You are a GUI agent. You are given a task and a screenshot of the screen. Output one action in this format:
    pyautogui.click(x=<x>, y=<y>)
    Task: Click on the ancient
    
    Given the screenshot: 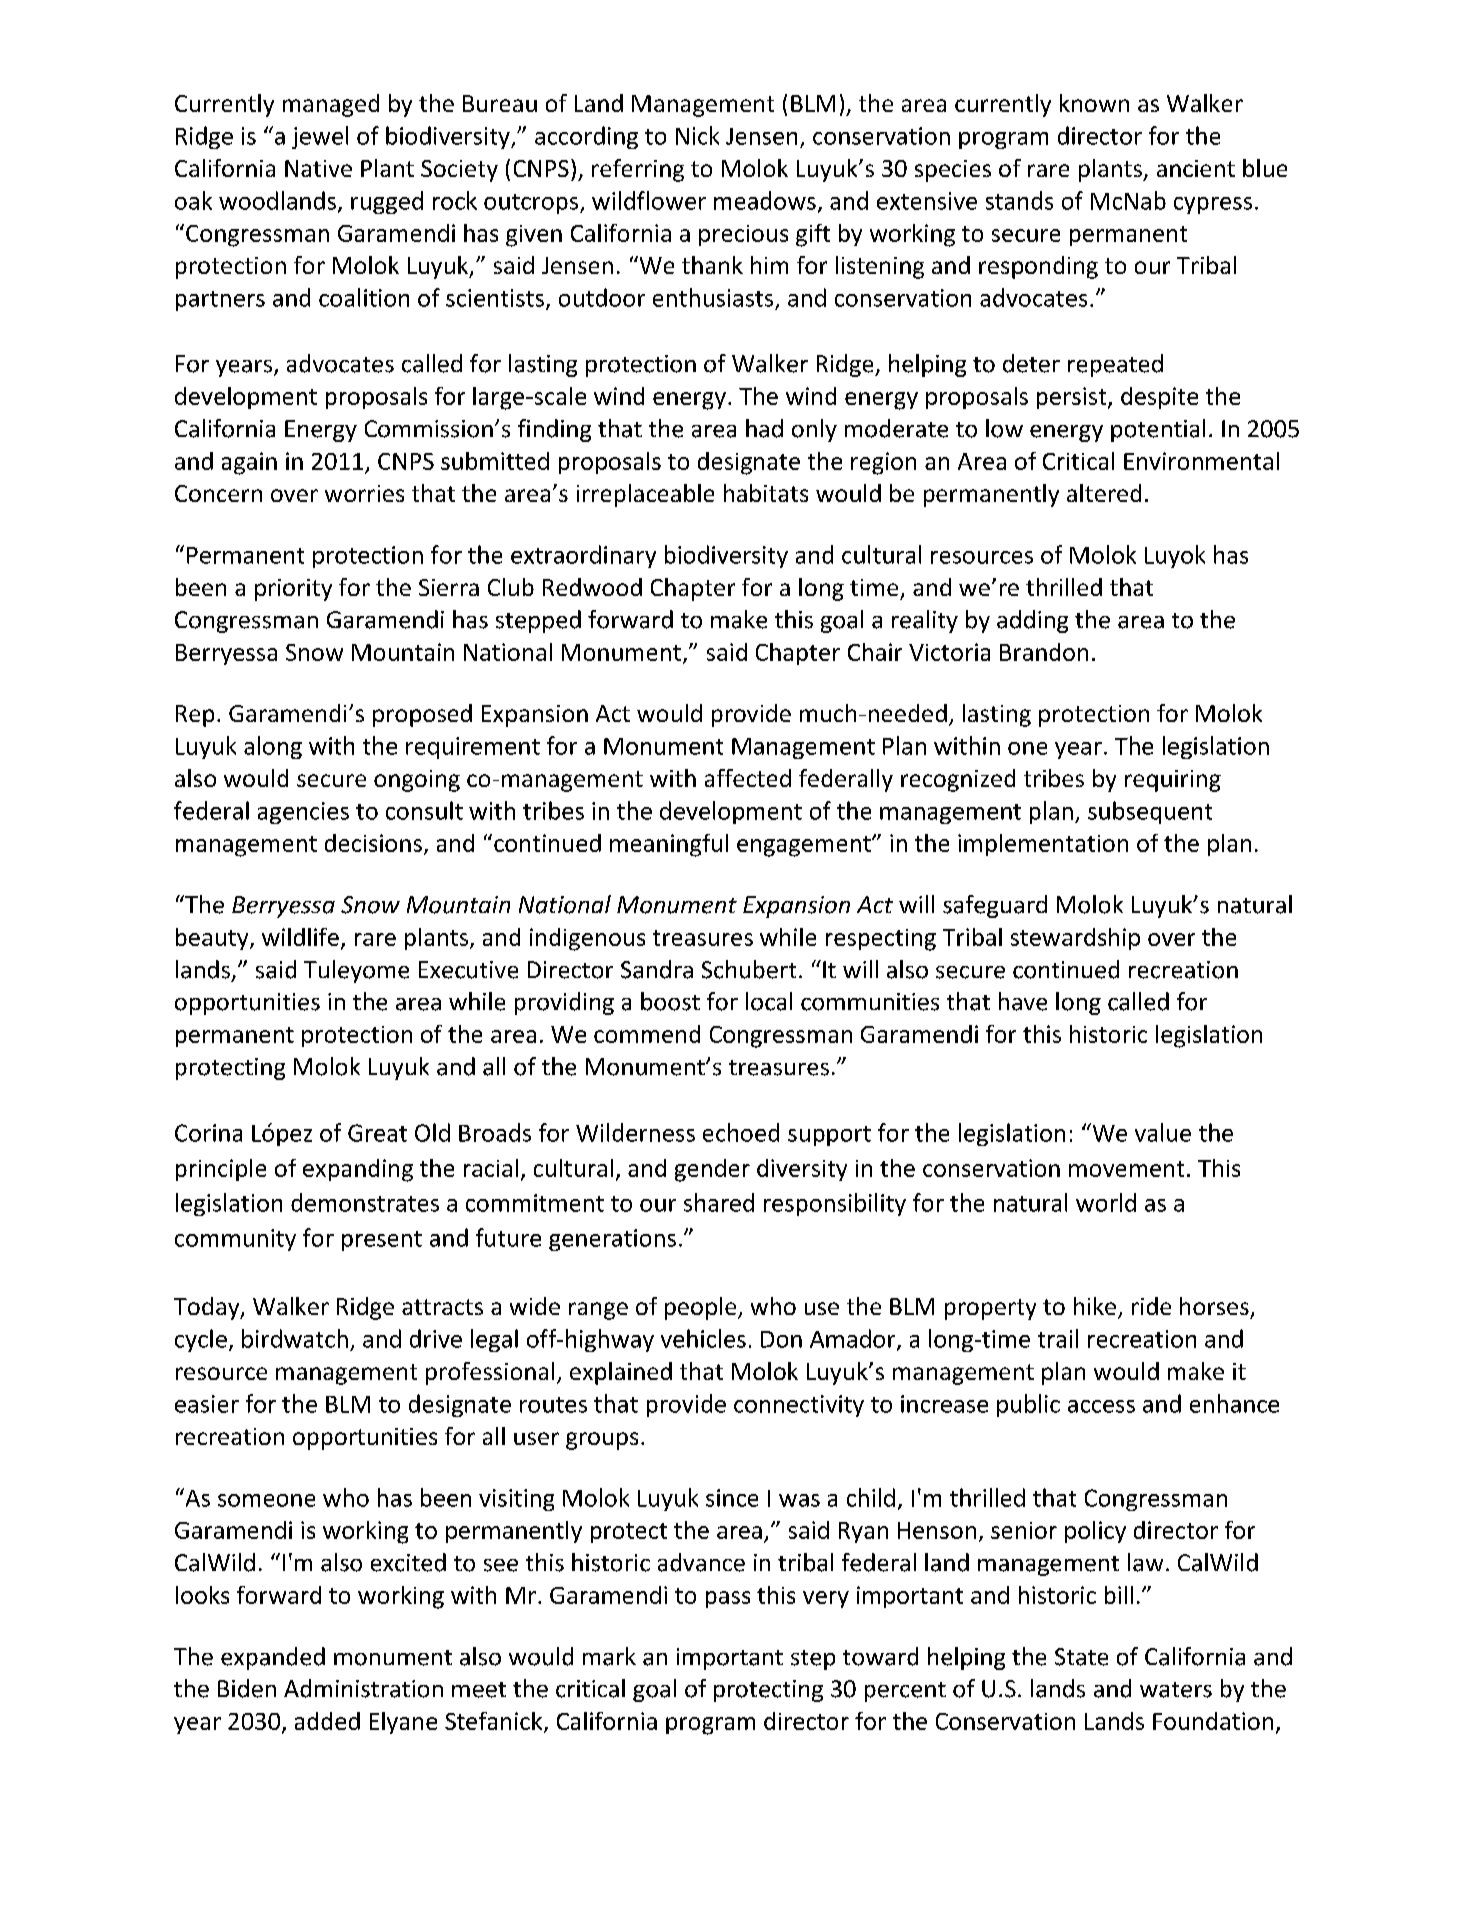 What is the action you would take?
    pyautogui.click(x=1196, y=168)
